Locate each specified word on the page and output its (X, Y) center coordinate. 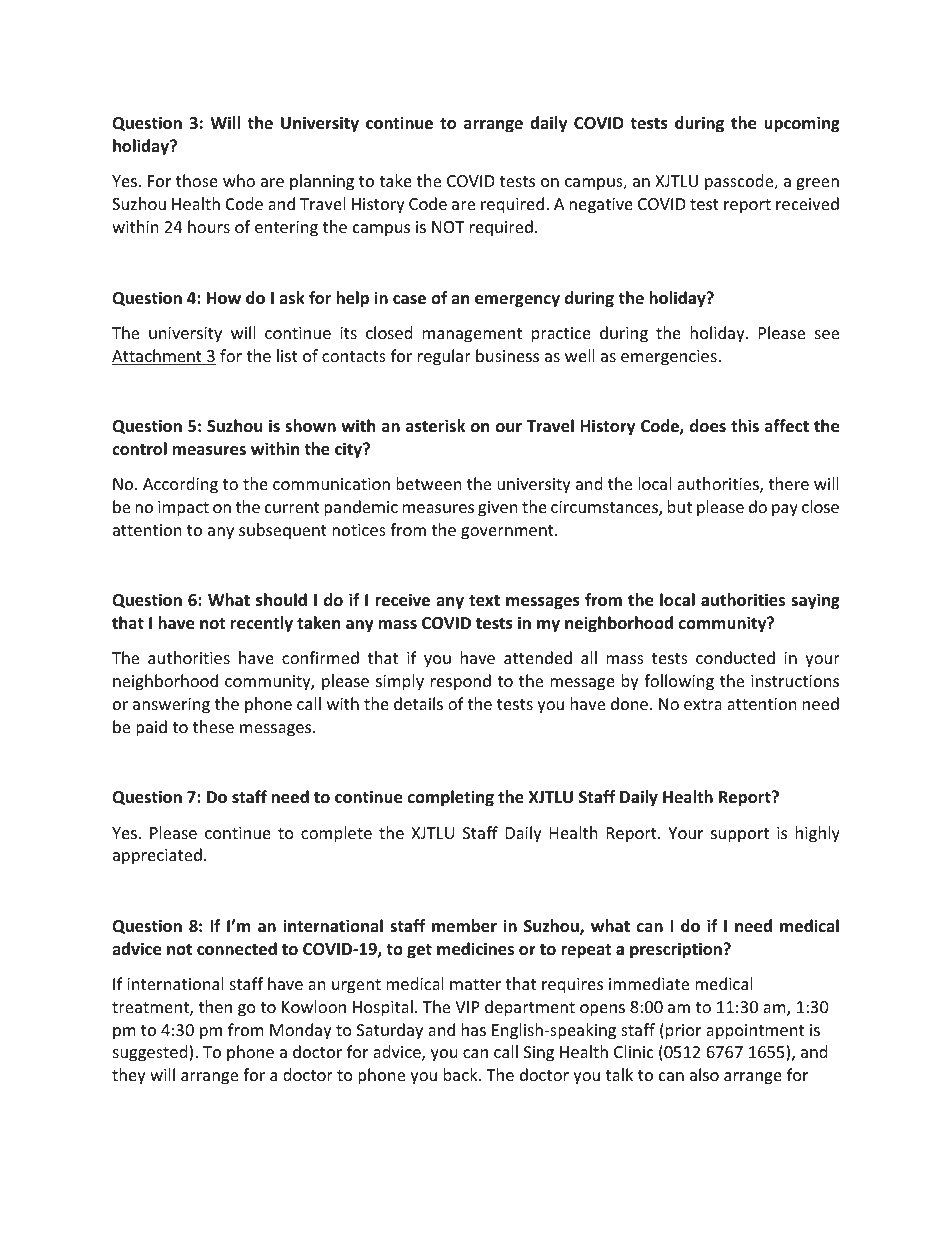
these (213, 726)
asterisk (435, 426)
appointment (755, 1032)
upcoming (802, 124)
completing (451, 798)
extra (703, 704)
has (474, 1029)
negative (601, 206)
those (197, 180)
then (215, 1006)
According (180, 485)
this (745, 425)
